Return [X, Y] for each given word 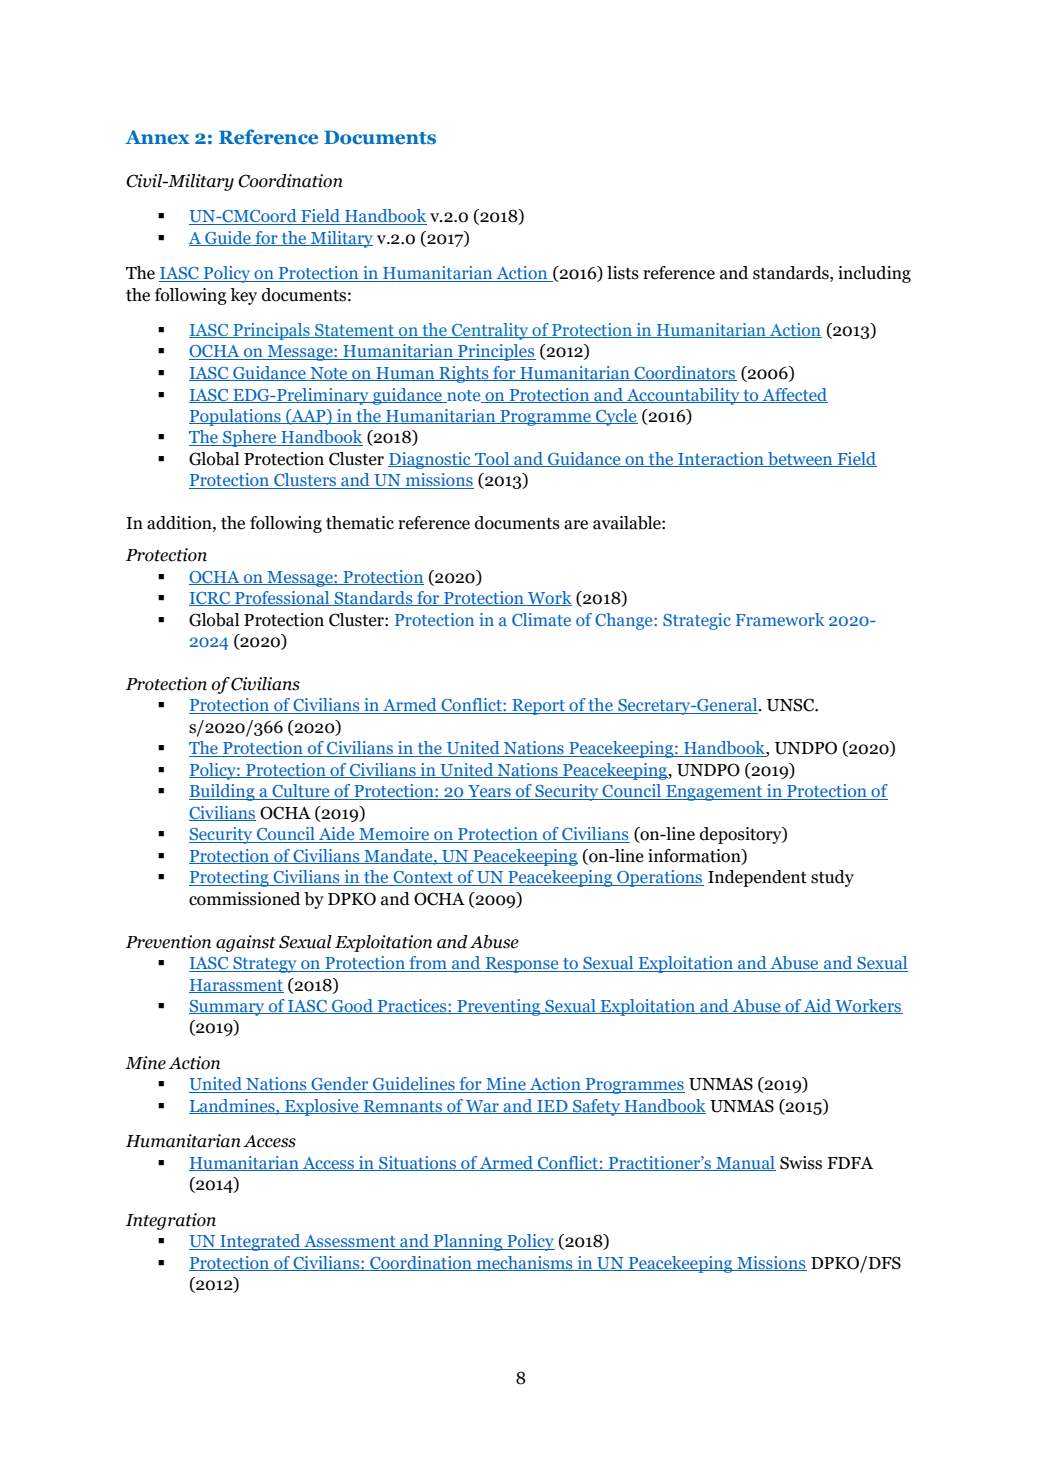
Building [223, 792]
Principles [496, 352]
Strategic [697, 621]
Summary [228, 1008]
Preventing [499, 1007]
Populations [236, 417]
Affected [794, 395]
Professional [282, 598]
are [576, 525]
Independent [757, 878]
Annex [157, 137]
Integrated [260, 1242]
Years [489, 792]
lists [623, 273]
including [874, 274]
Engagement [714, 793]
